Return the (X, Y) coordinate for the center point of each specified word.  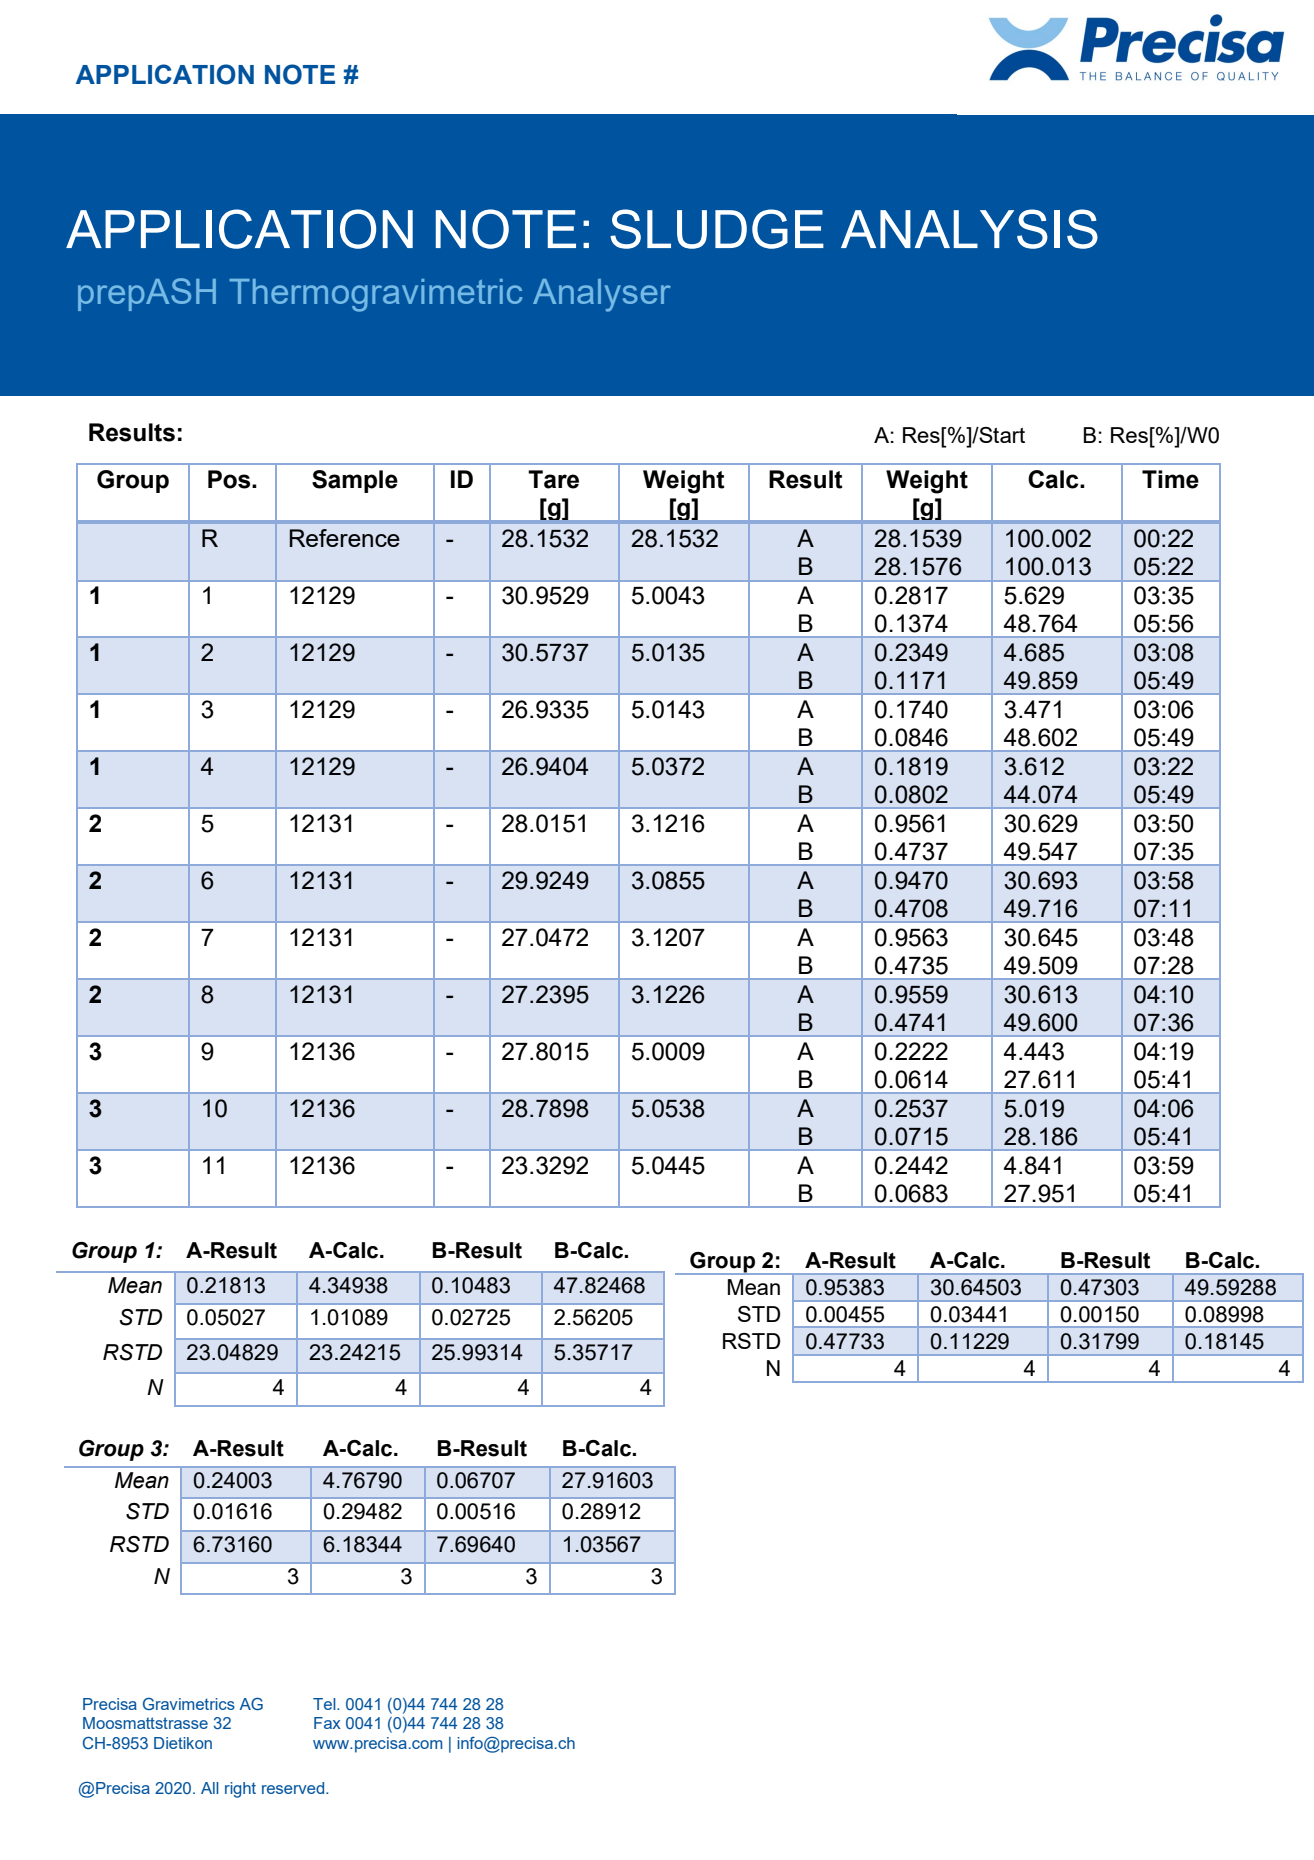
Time (1170, 479)
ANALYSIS (969, 229)
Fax (327, 1723)
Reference (345, 538)
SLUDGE (717, 229)
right (240, 1790)
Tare (553, 479)
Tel (325, 1704)
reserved (294, 1788)
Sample (355, 481)
